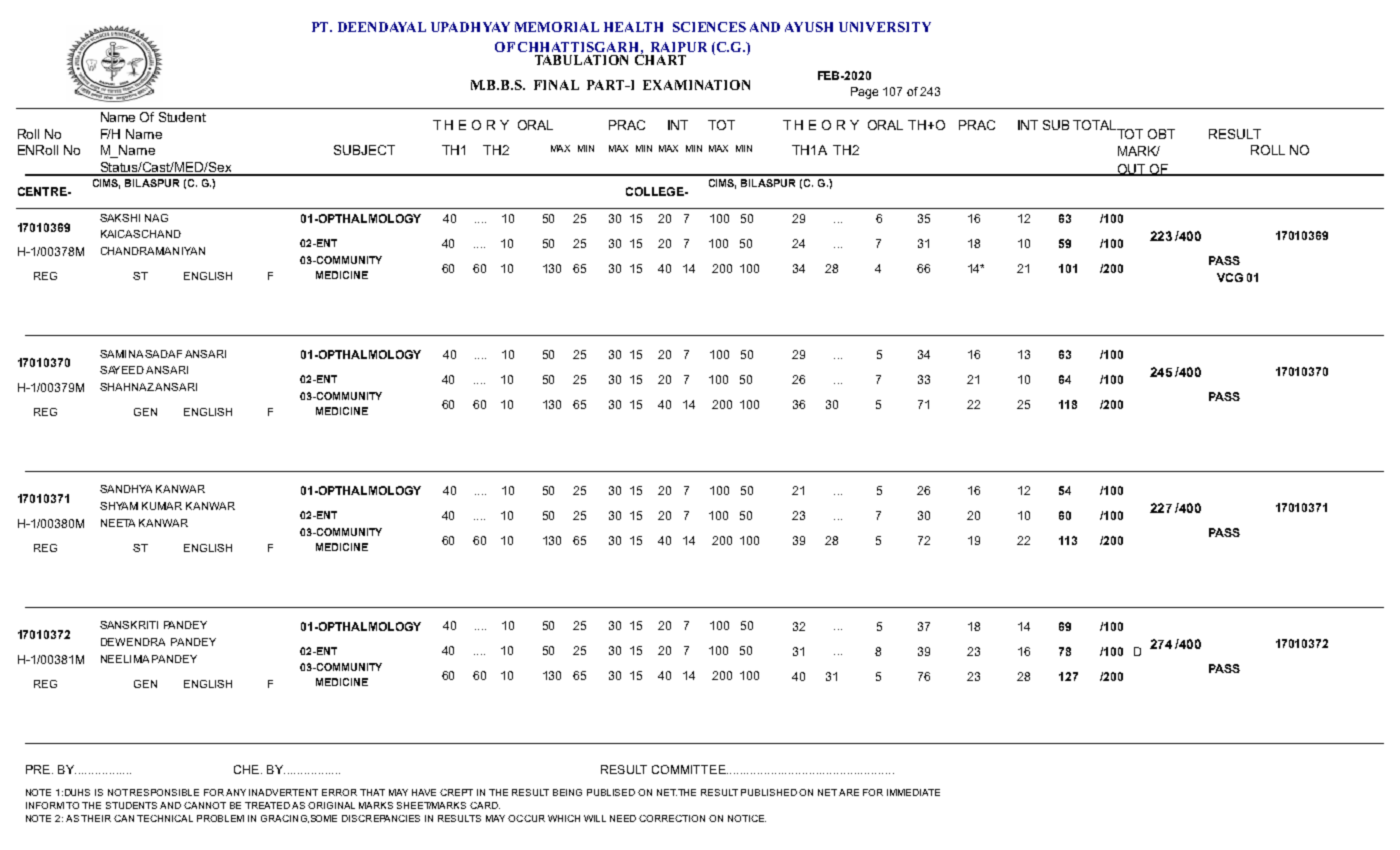  I want to click on NAG, so click(156, 218).
